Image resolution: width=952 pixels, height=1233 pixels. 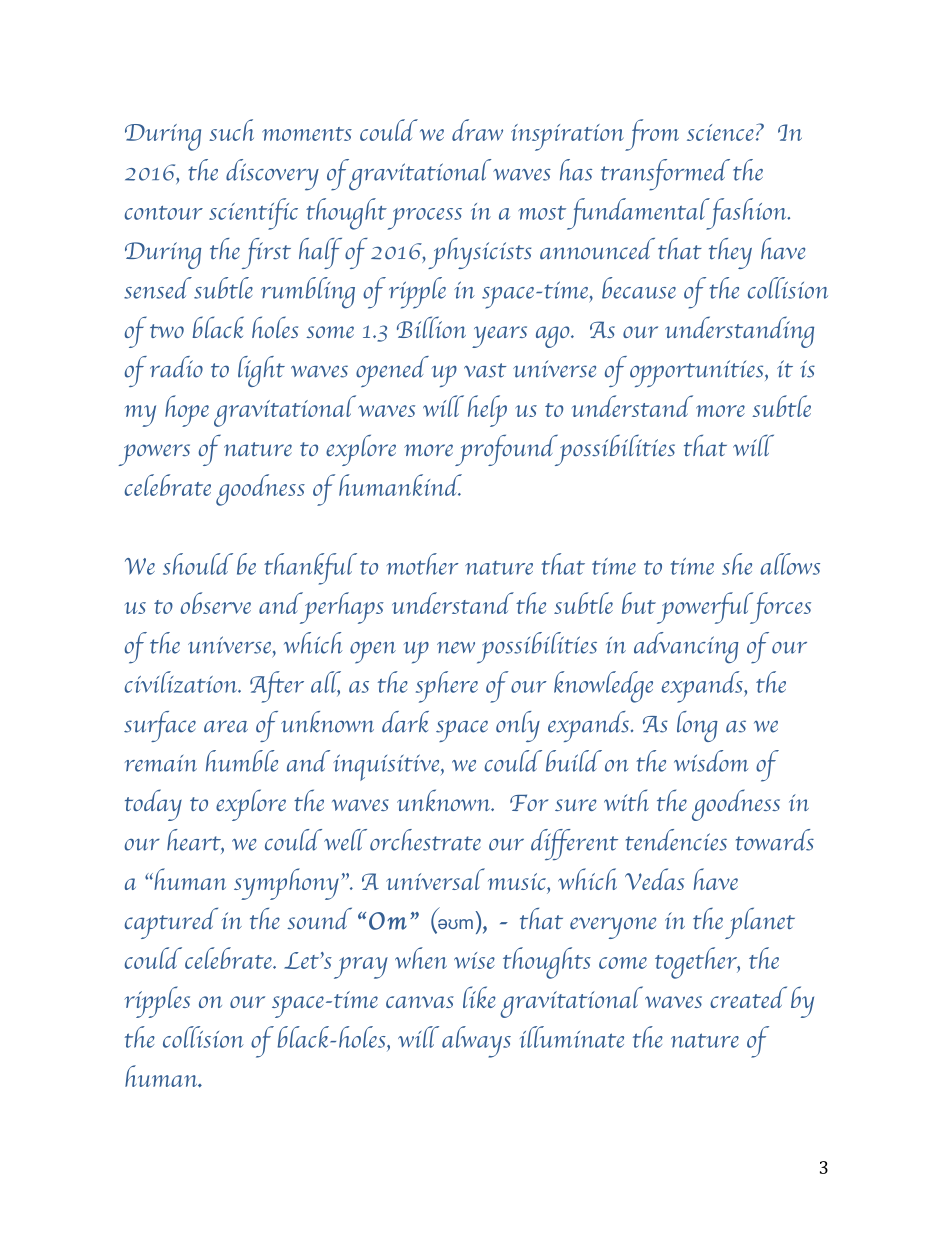 I want to click on should, so click(x=198, y=564).
